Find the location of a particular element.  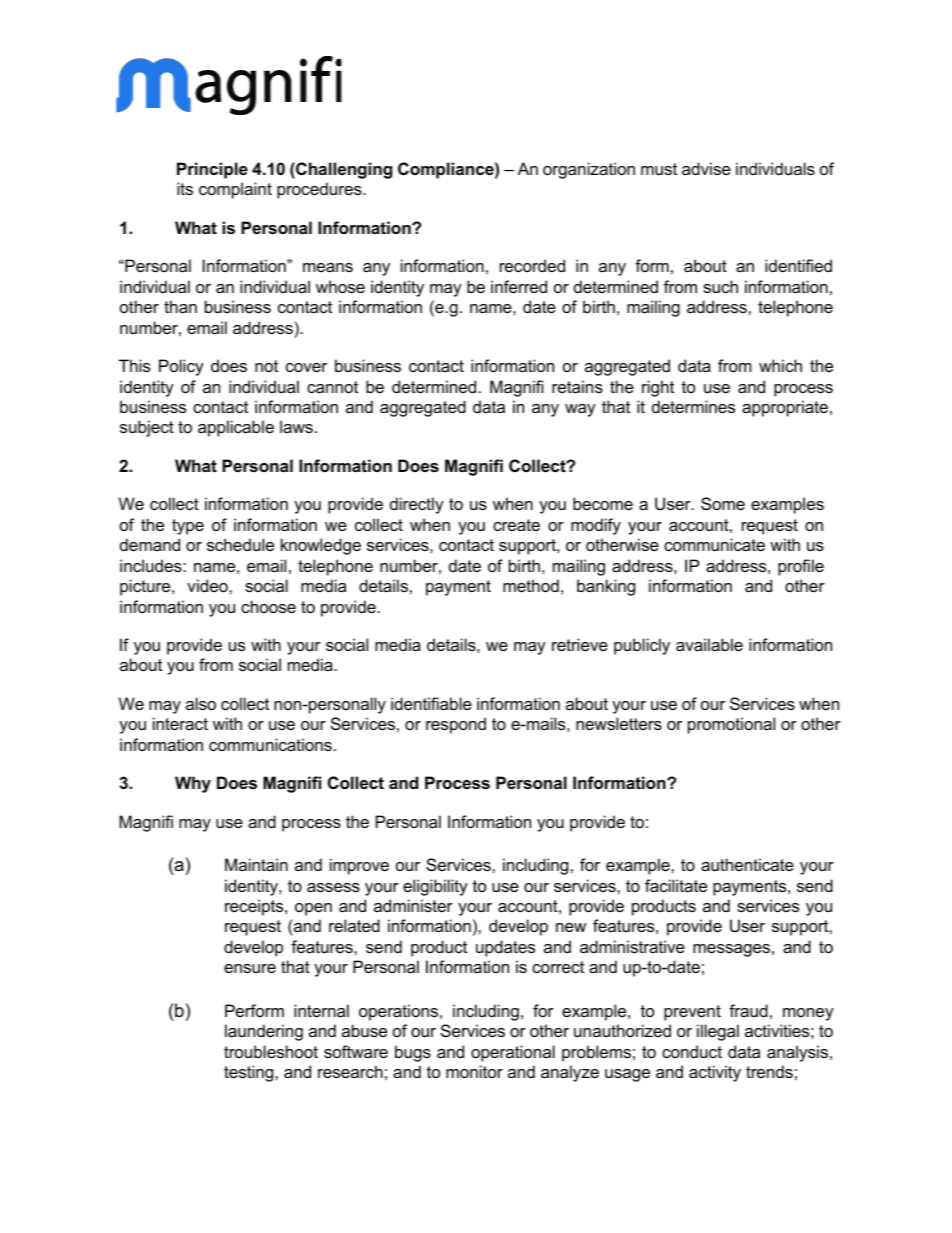

eligibility is located at coordinates (435, 887).
